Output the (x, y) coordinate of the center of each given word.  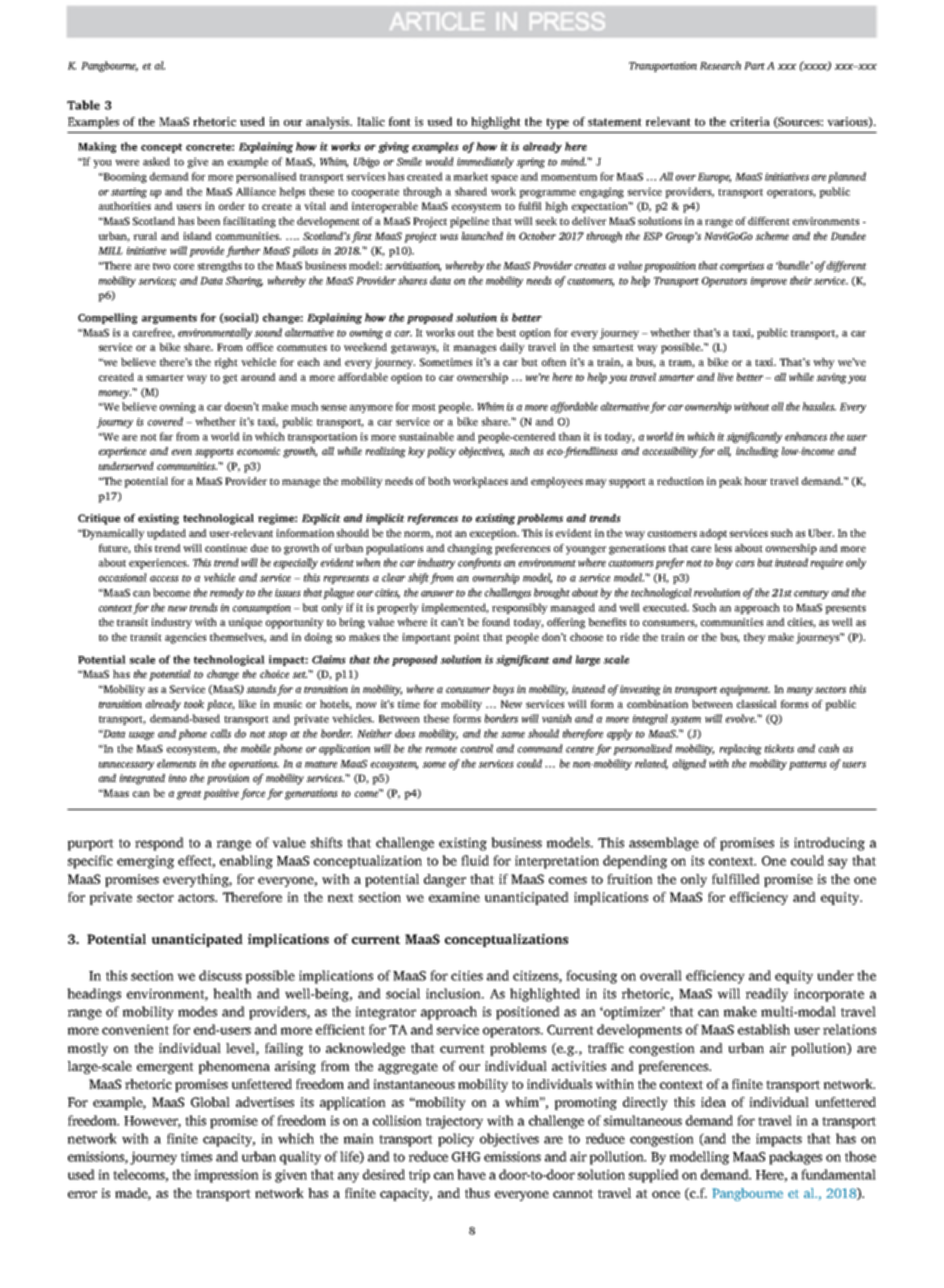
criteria (750, 121)
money (115, 394)
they (755, 638)
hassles (819, 406)
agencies (185, 638)
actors (197, 897)
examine (454, 897)
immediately (485, 162)
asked (156, 161)
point (467, 638)
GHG (466, 1157)
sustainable (426, 436)
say (838, 863)
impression (226, 1176)
